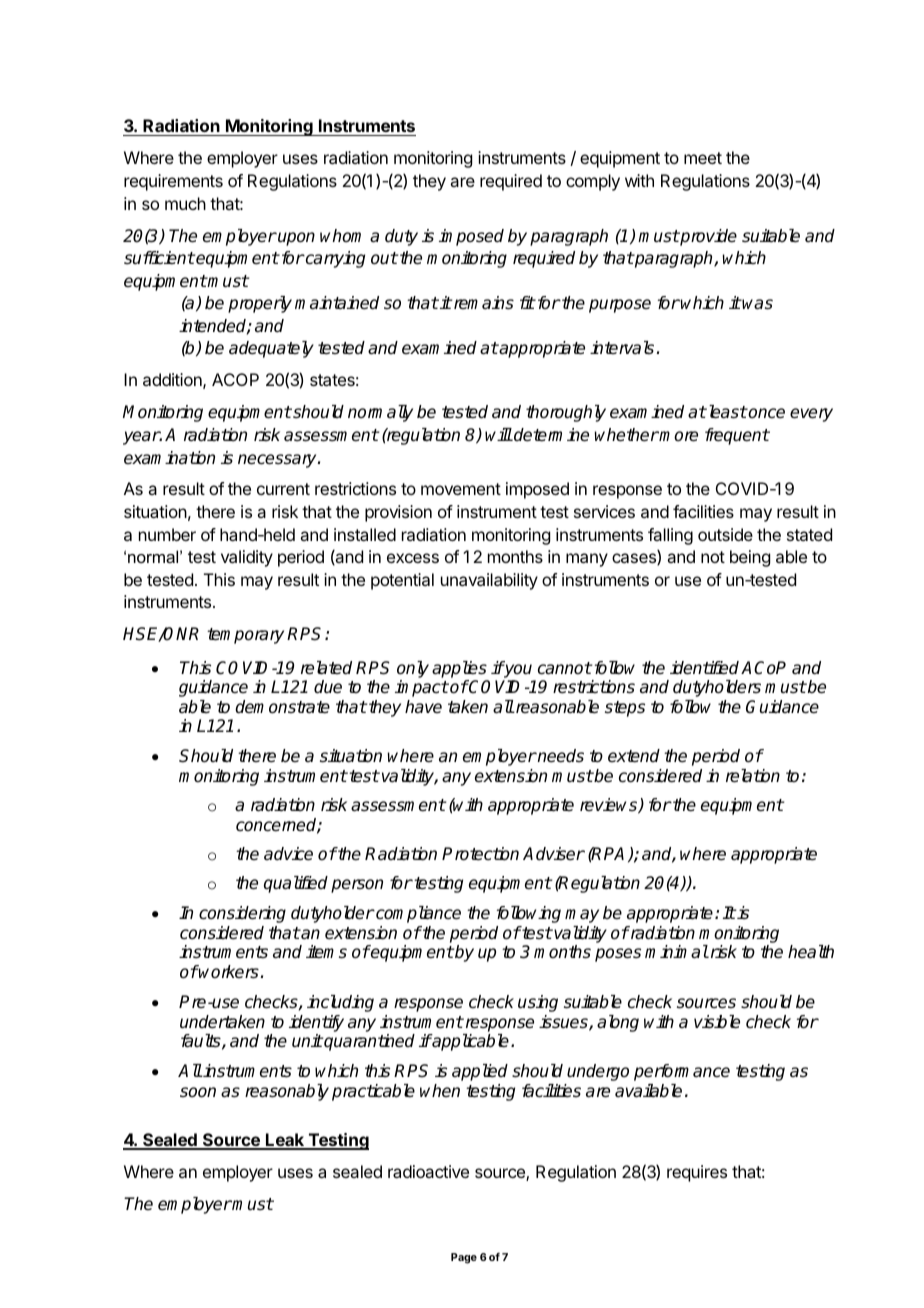  What do you see at coordinates (703, 158) in the image?
I see `meet` at bounding box center [703, 158].
